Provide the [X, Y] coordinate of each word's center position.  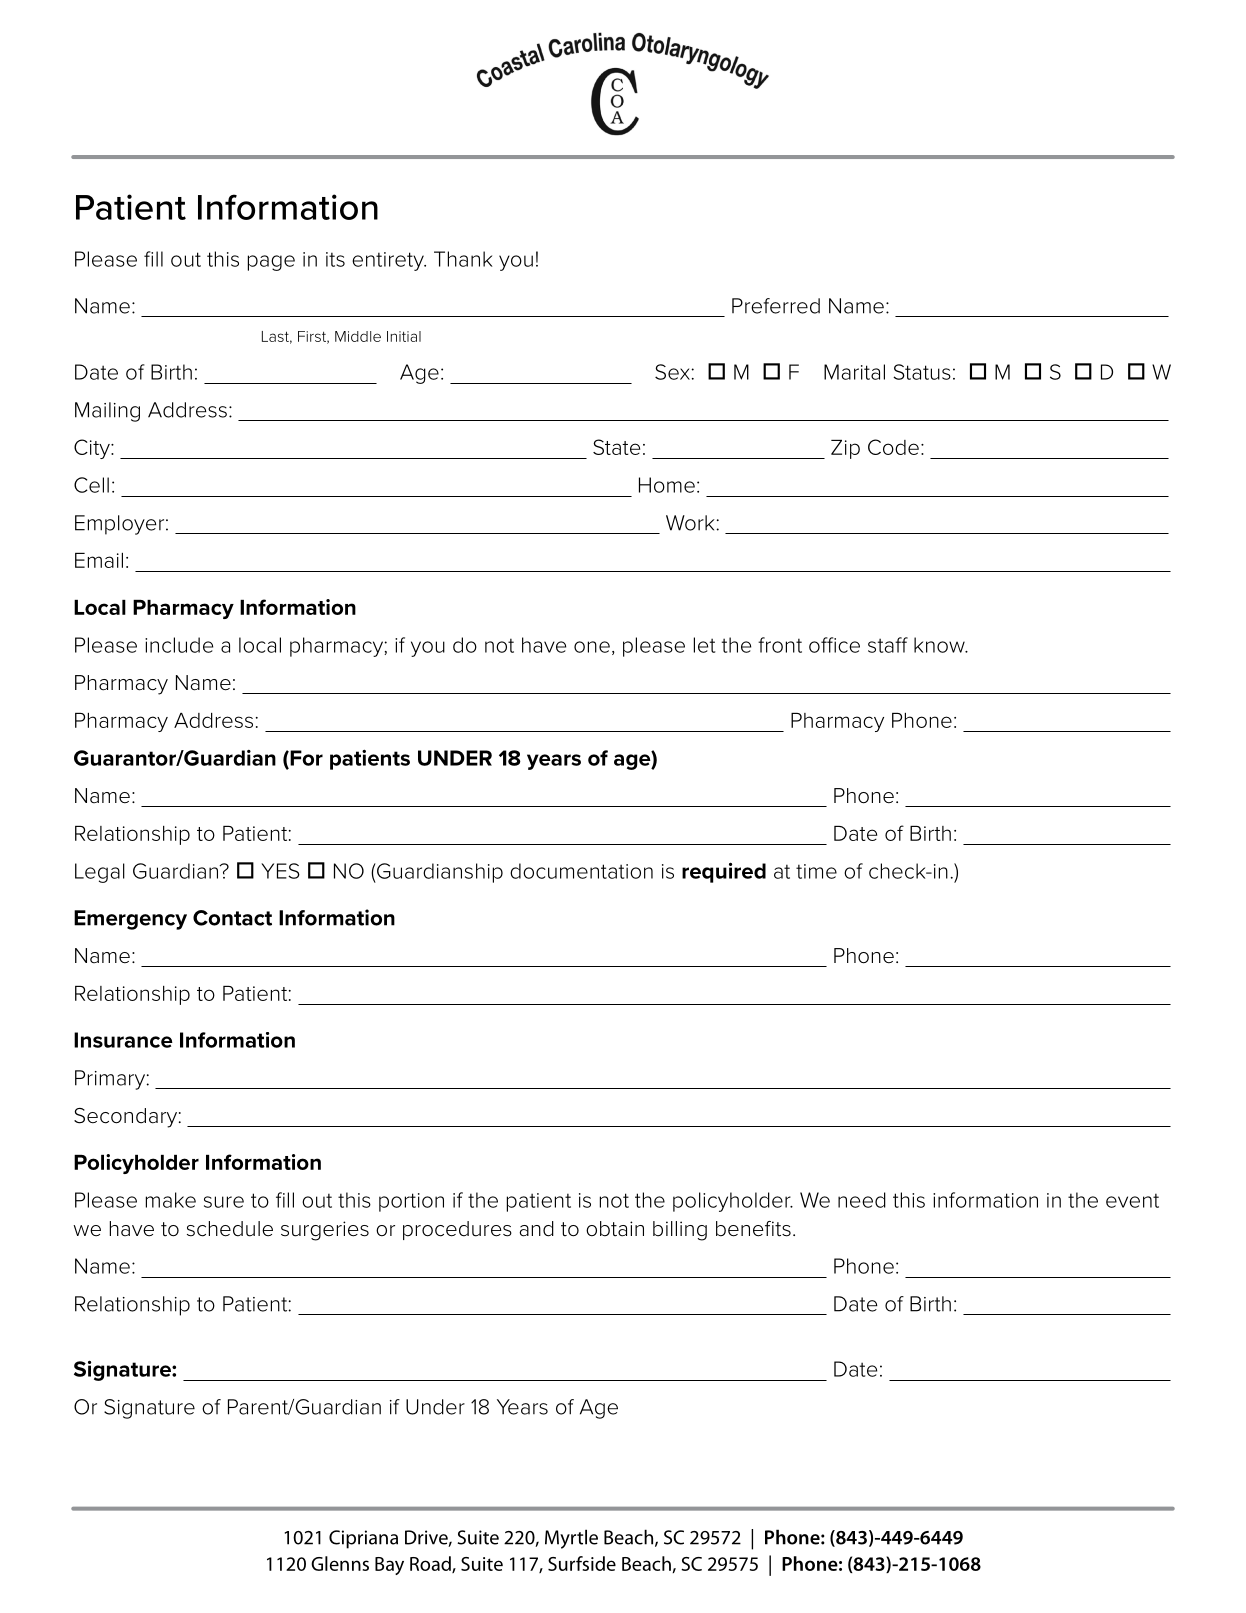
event [1132, 1200]
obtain [615, 1229]
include [179, 645]
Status [922, 372]
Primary [110, 1080]
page [271, 263]
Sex [673, 372]
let [705, 645]
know [940, 645]
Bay [389, 1566]
